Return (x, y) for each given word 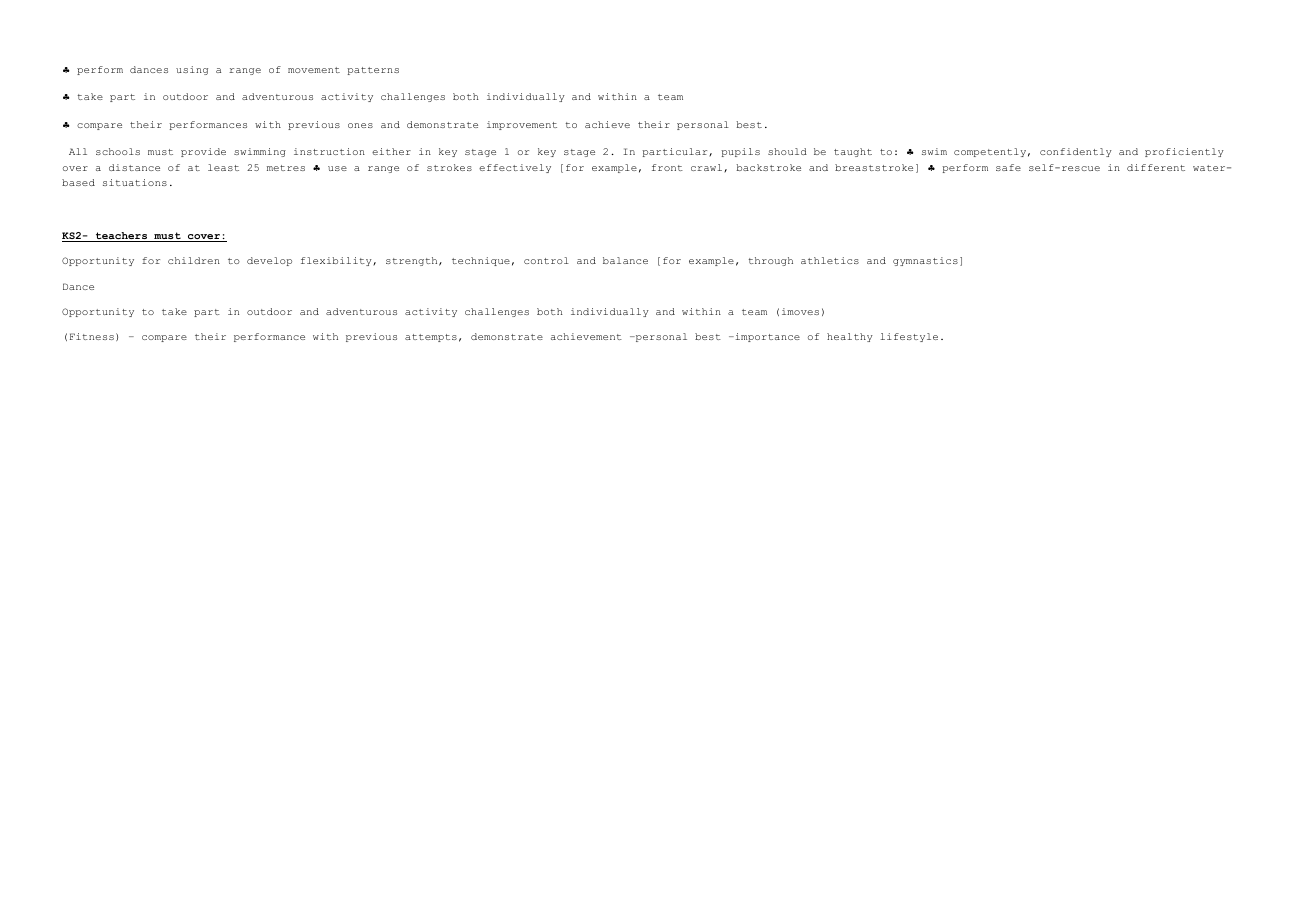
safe (1008, 167)
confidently (1076, 152)
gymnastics (925, 261)
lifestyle (909, 337)
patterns (373, 71)
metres (286, 168)
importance (766, 337)
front (667, 167)
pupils (740, 152)
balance (625, 260)
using (192, 70)
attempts (431, 338)
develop (269, 261)
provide (203, 152)
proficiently (1184, 152)
